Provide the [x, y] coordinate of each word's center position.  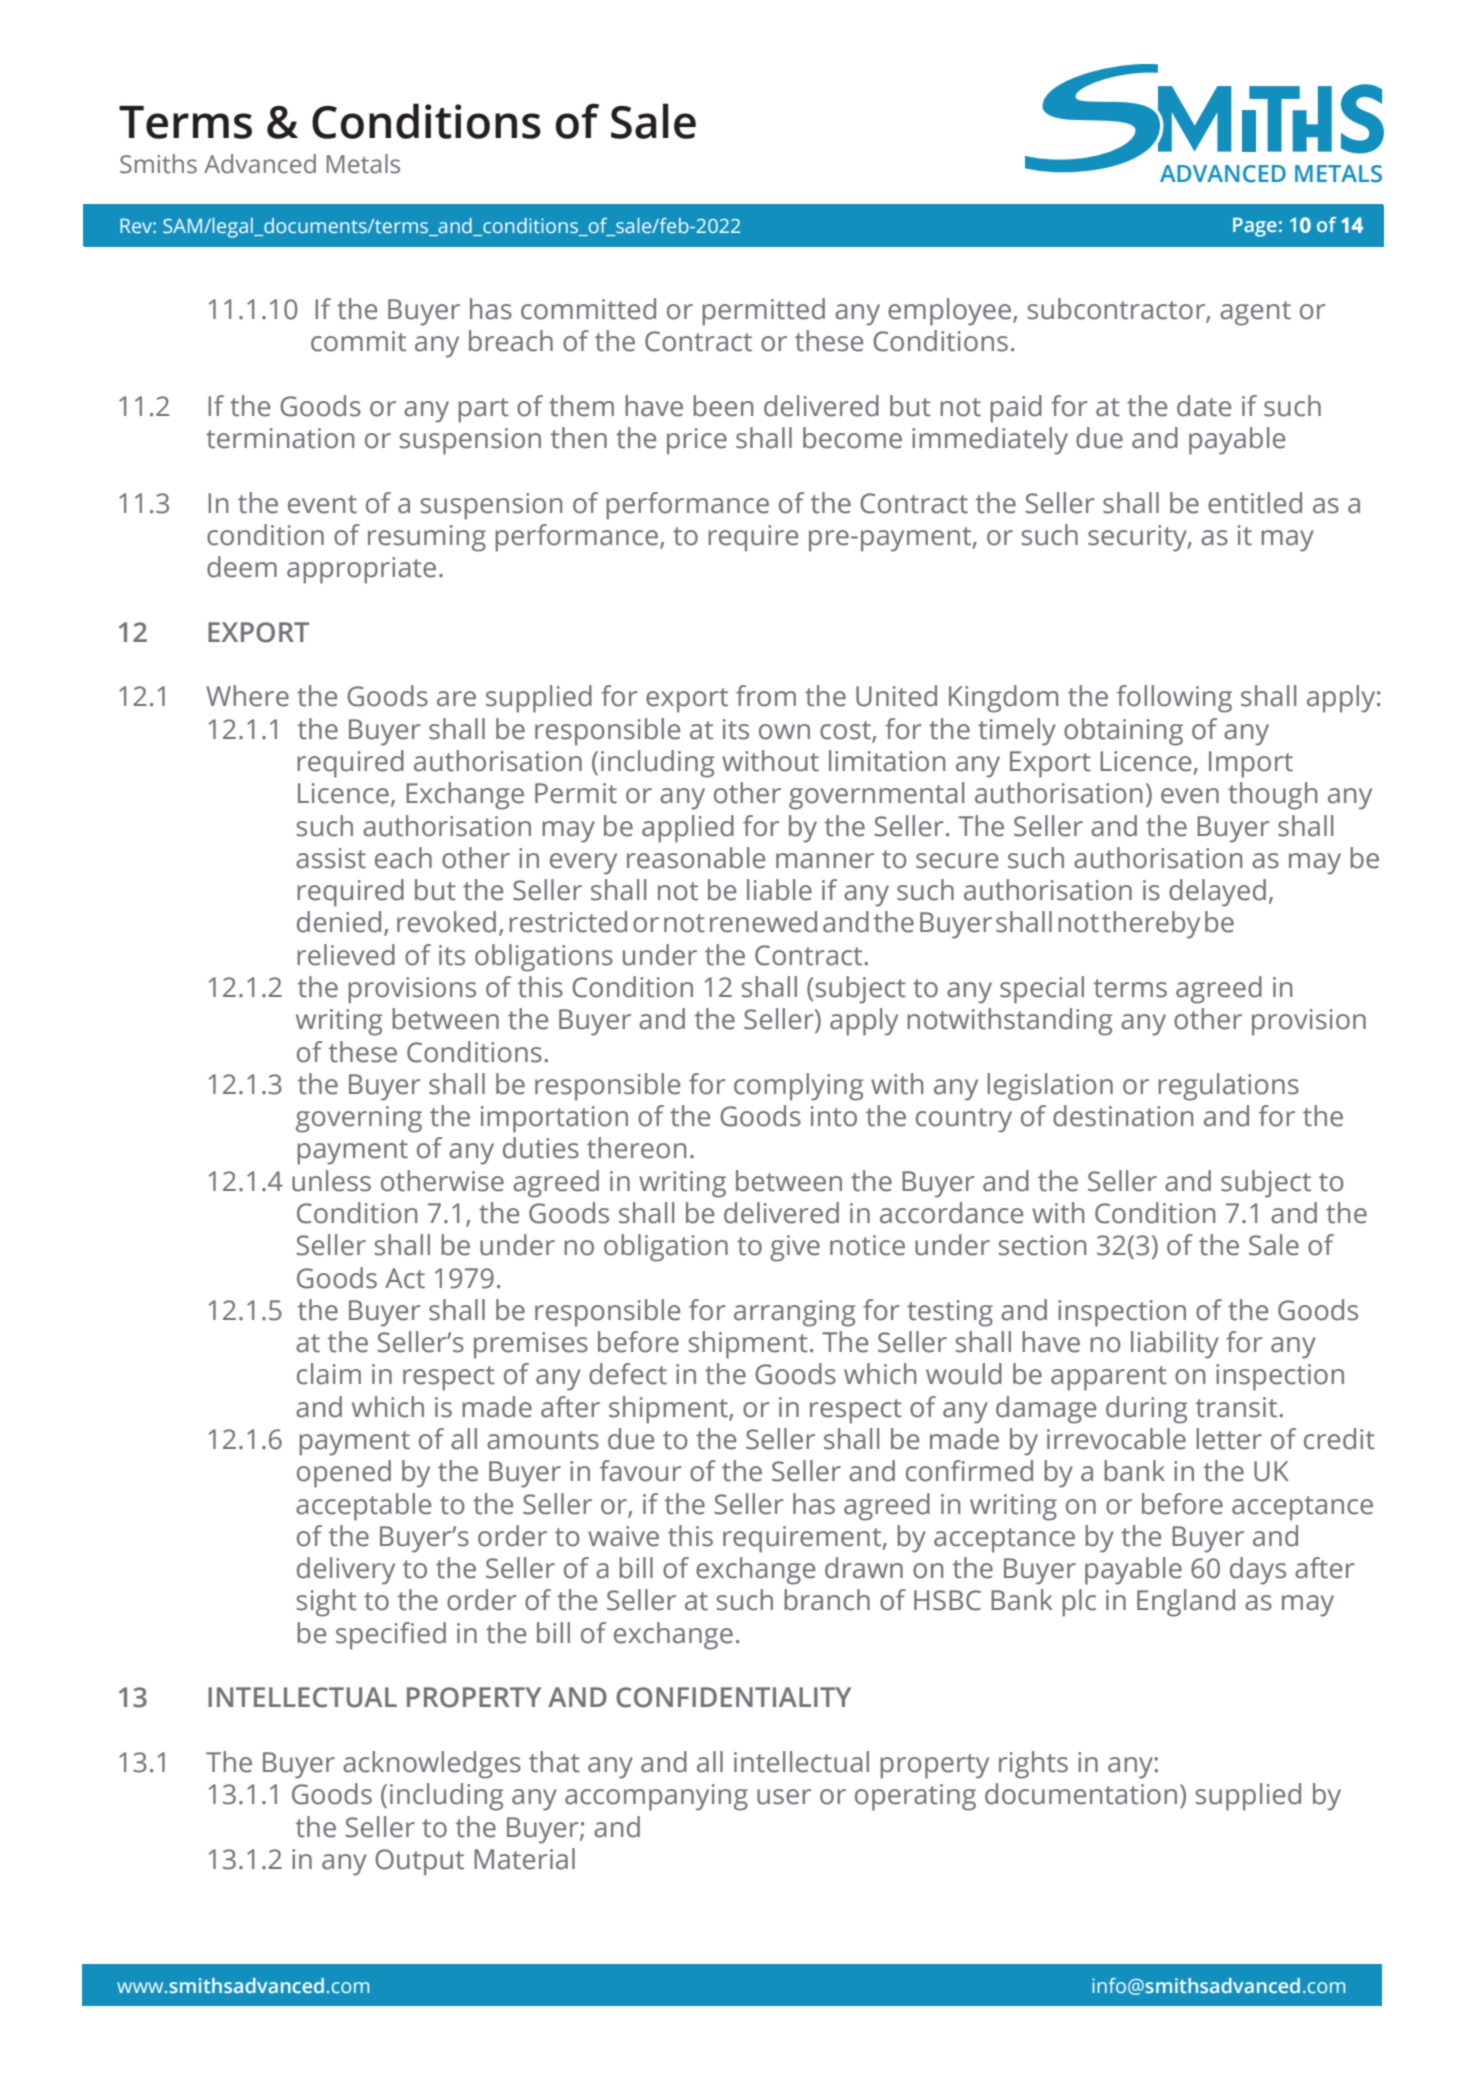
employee [951, 312]
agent [1255, 313]
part [483, 410]
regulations [1228, 1087]
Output [419, 1862]
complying [798, 1087]
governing [359, 1119]
